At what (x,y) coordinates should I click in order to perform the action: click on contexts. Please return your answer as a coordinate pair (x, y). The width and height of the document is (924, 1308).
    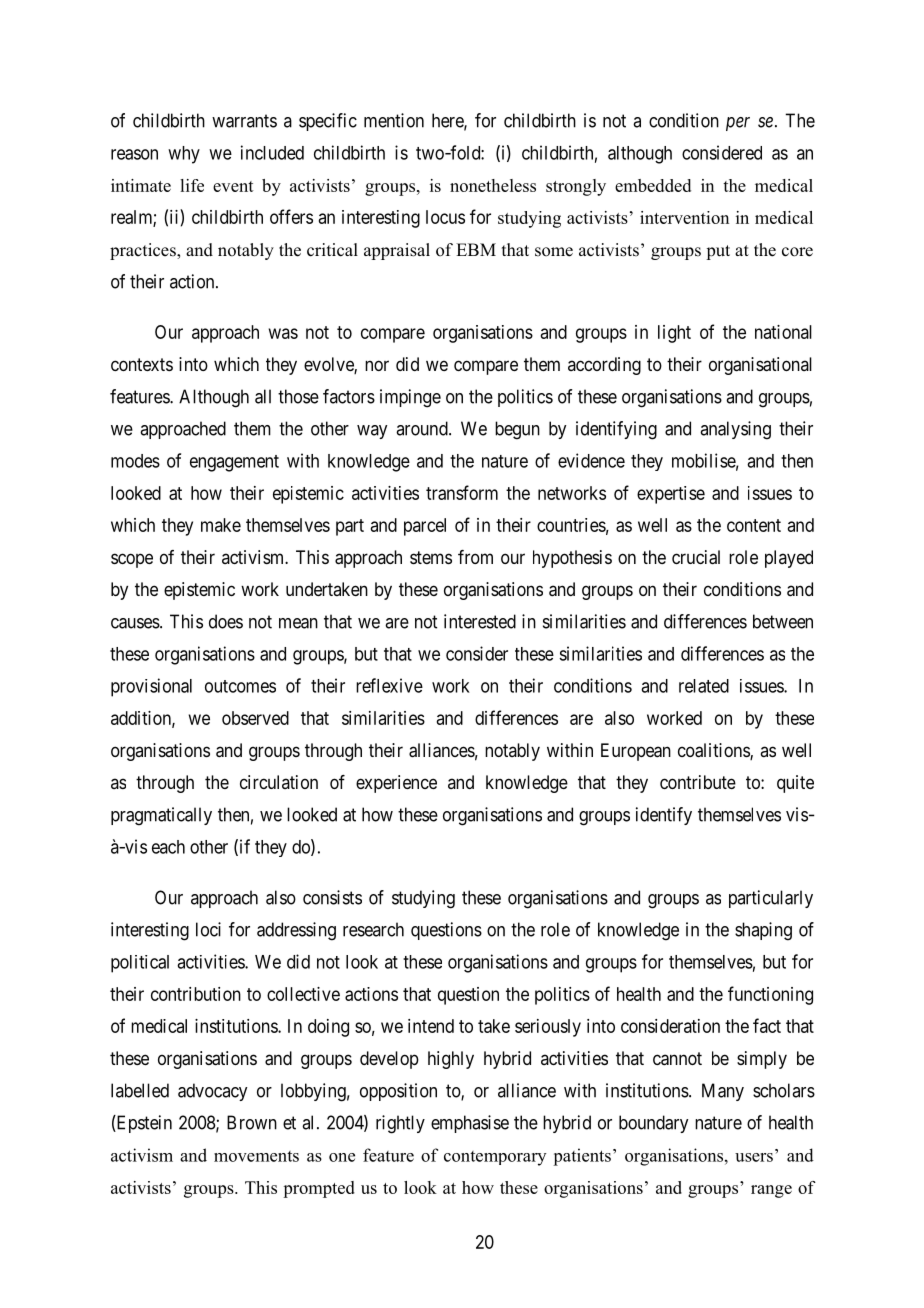
    Looking at the image, I should click on (142, 364).
